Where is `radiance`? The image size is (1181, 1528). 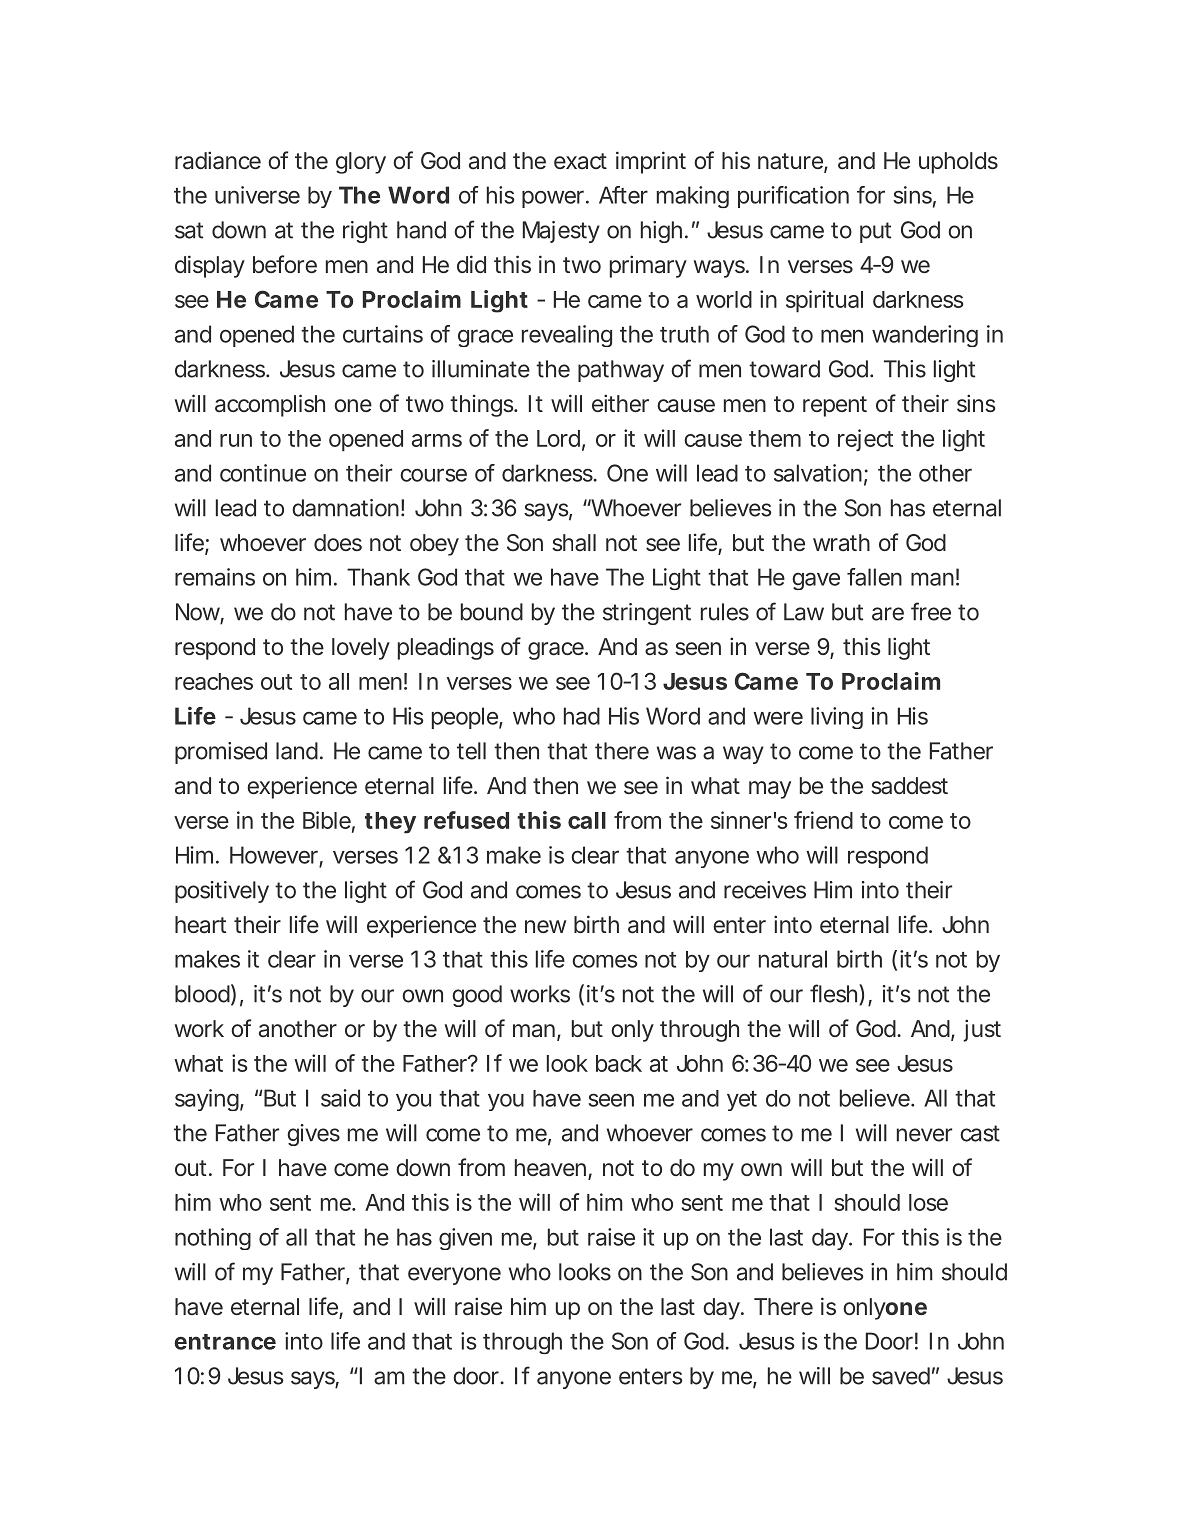
radiance is located at coordinates (218, 160).
